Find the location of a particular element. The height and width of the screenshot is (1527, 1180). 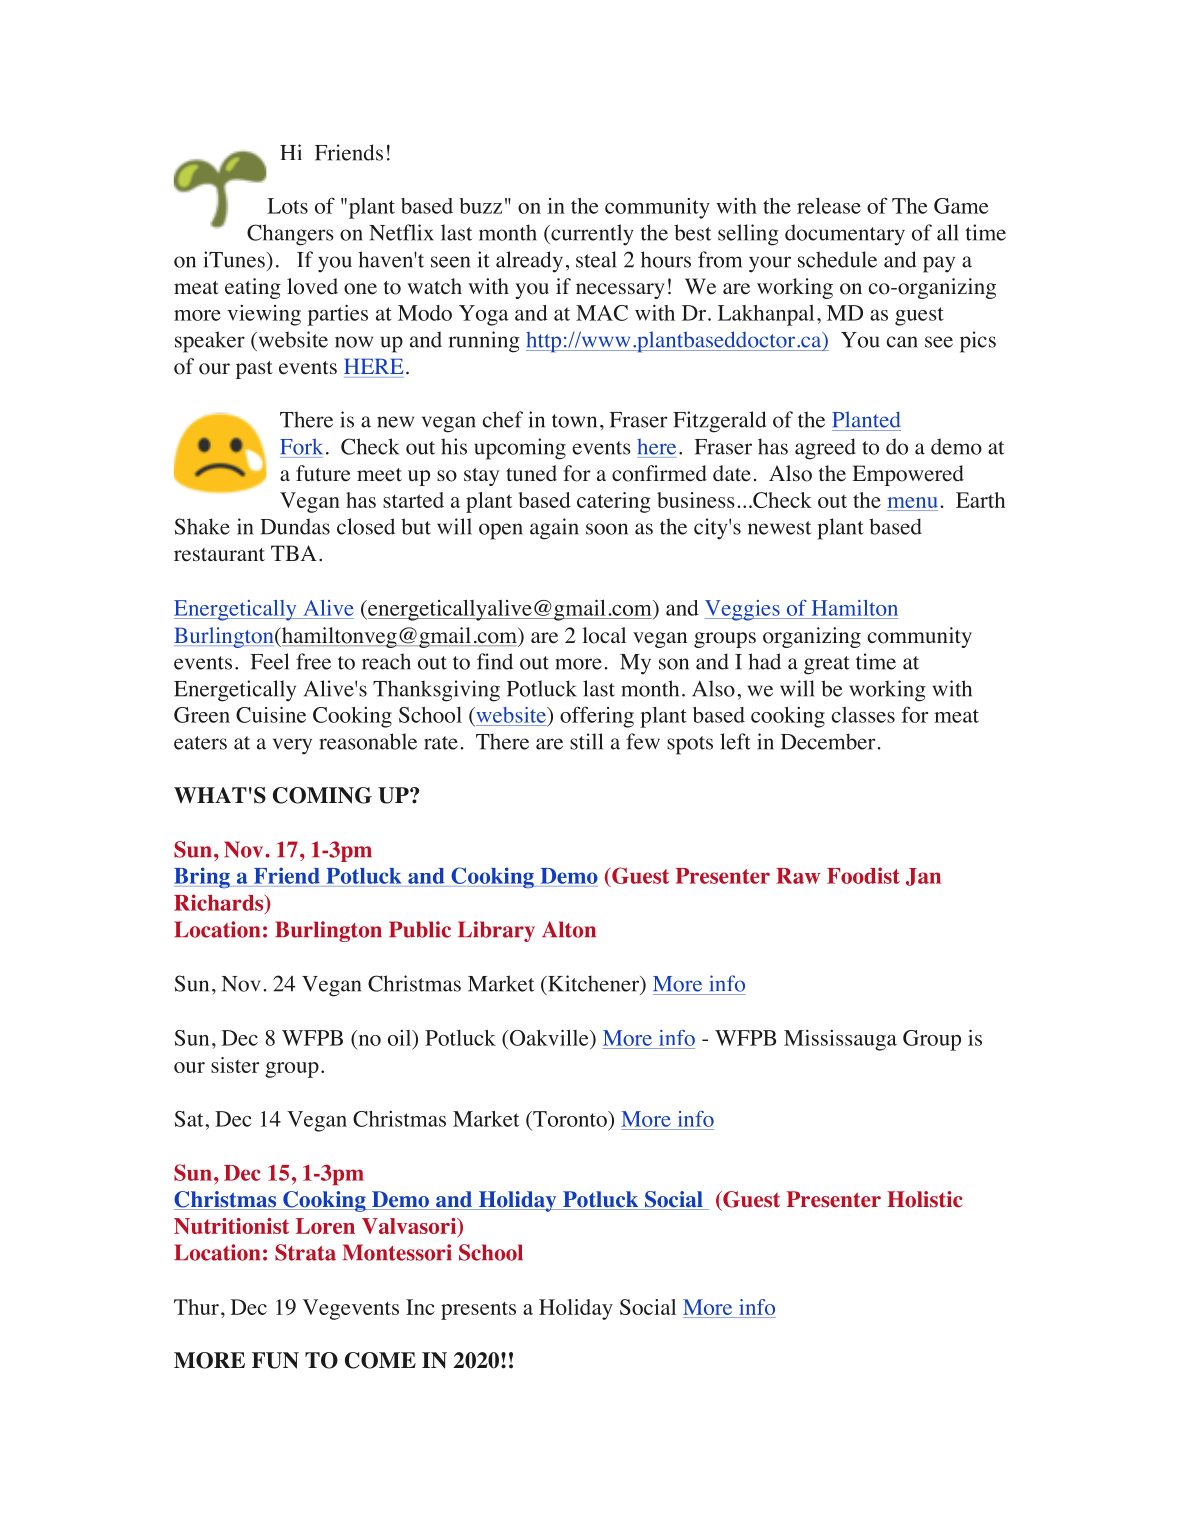

documentary is located at coordinates (845, 235).
